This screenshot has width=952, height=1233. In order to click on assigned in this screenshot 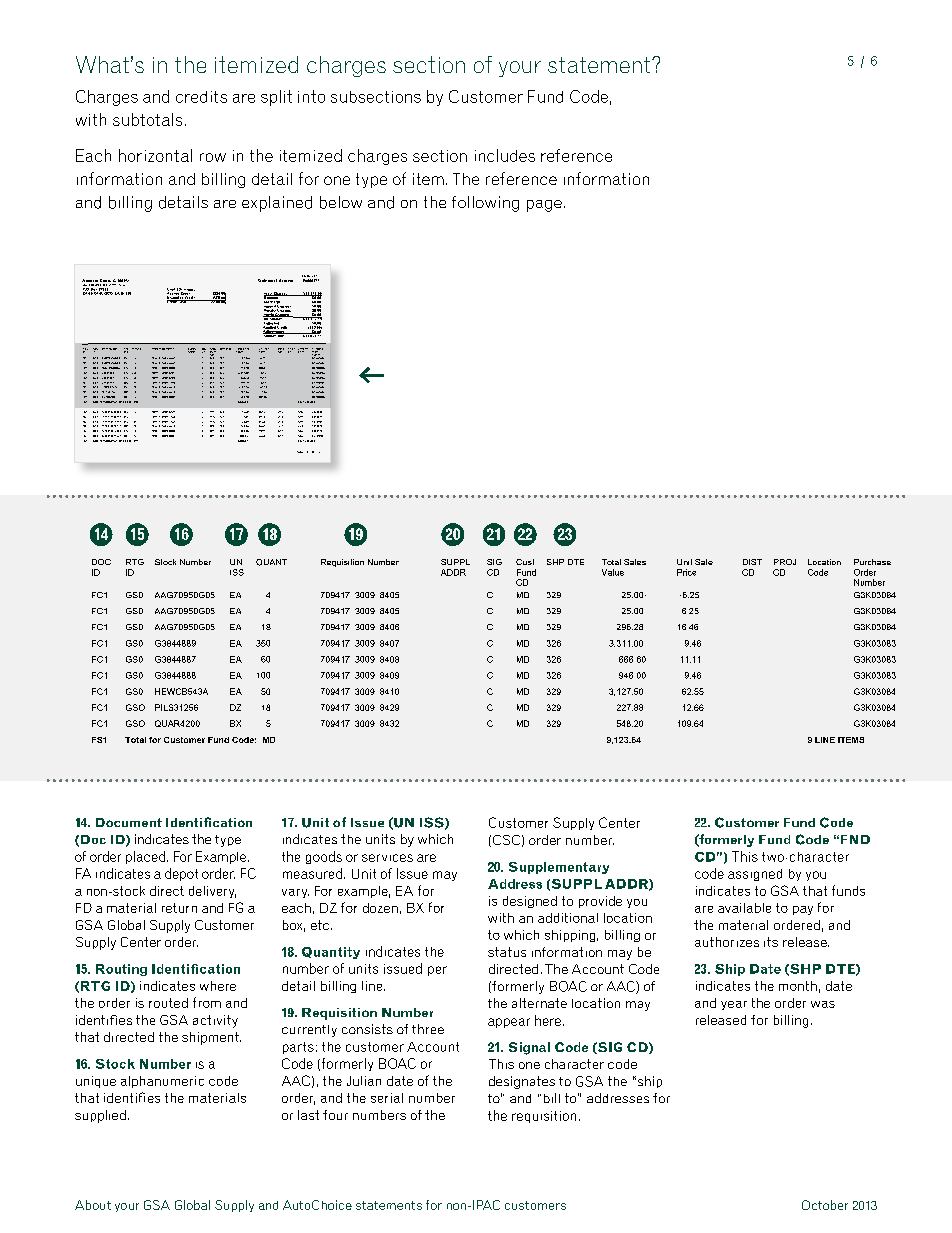, I will do `click(755, 875)`.
